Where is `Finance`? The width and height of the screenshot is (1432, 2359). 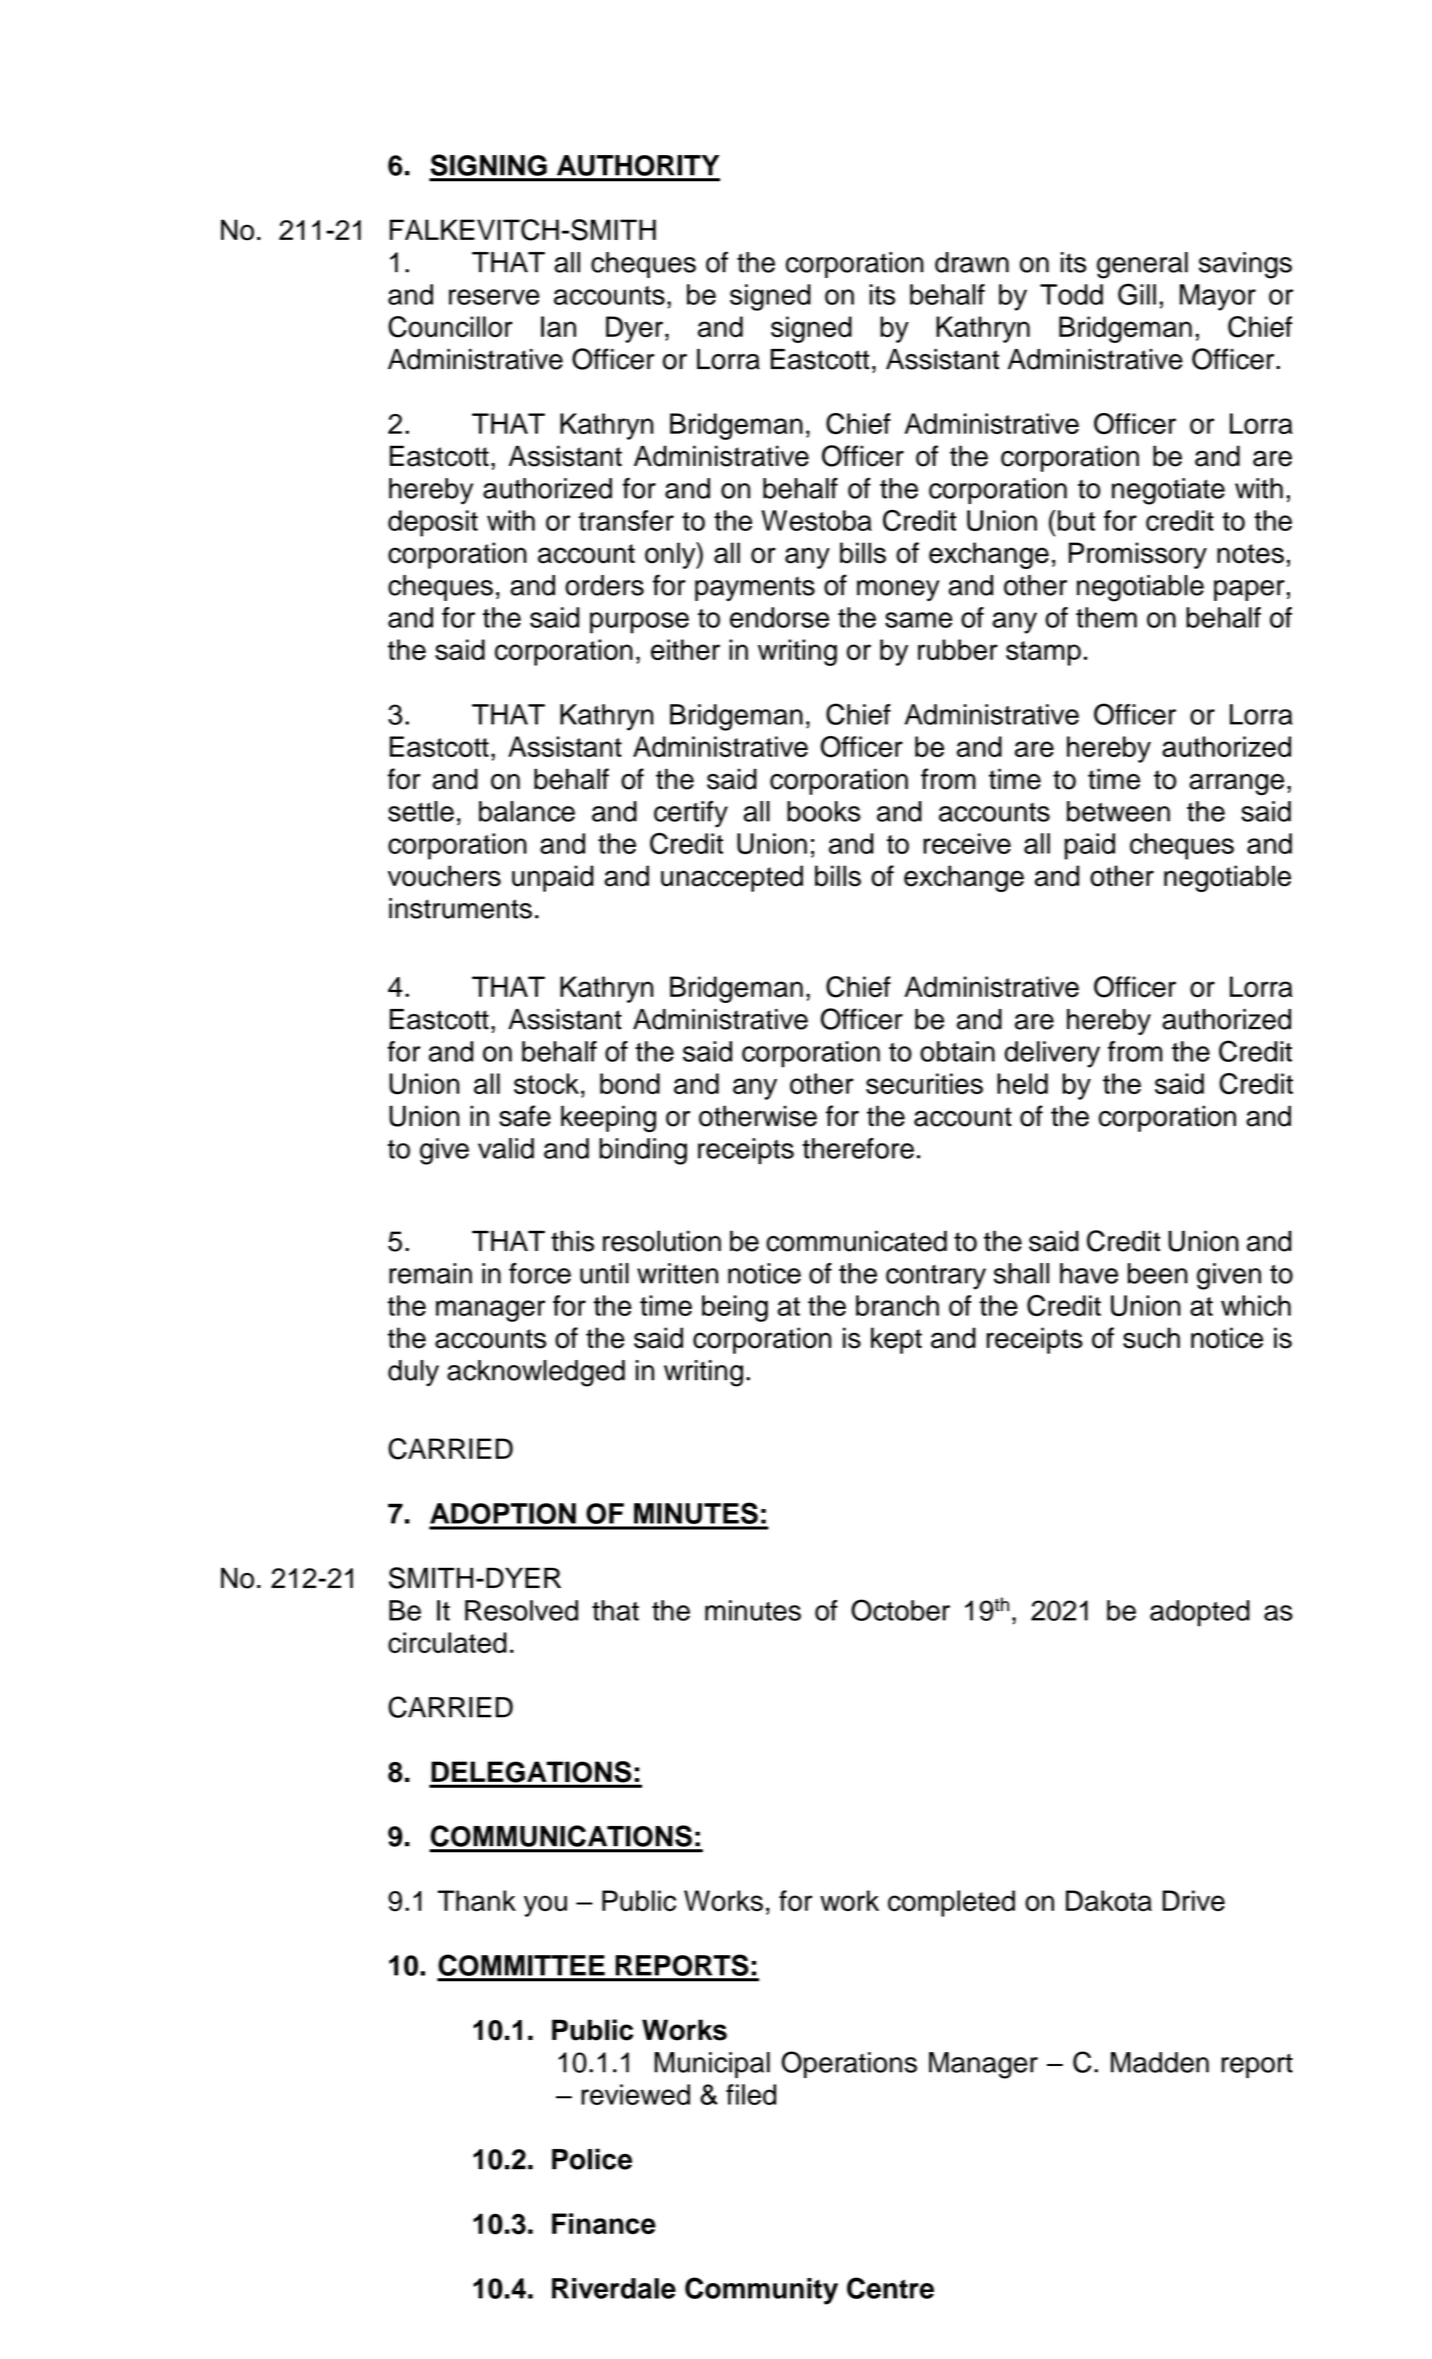 Finance is located at coordinates (604, 2223).
